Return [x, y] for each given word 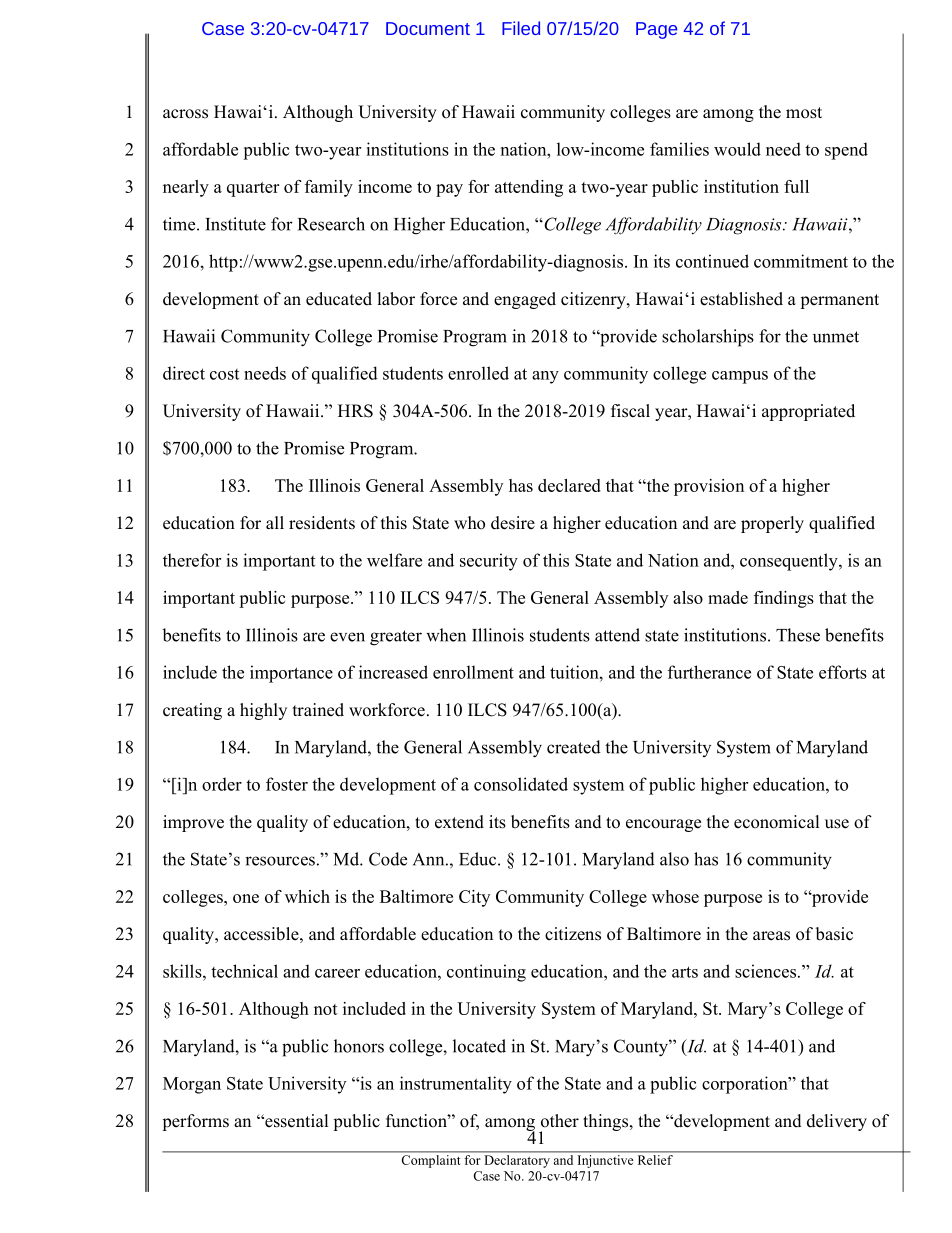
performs [195, 1122]
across [185, 114]
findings [784, 599]
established [741, 299]
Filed [521, 28]
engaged [525, 300]
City [474, 898]
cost [224, 374]
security [489, 562]
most [804, 113]
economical [776, 822]
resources [280, 861]
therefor [192, 560]
